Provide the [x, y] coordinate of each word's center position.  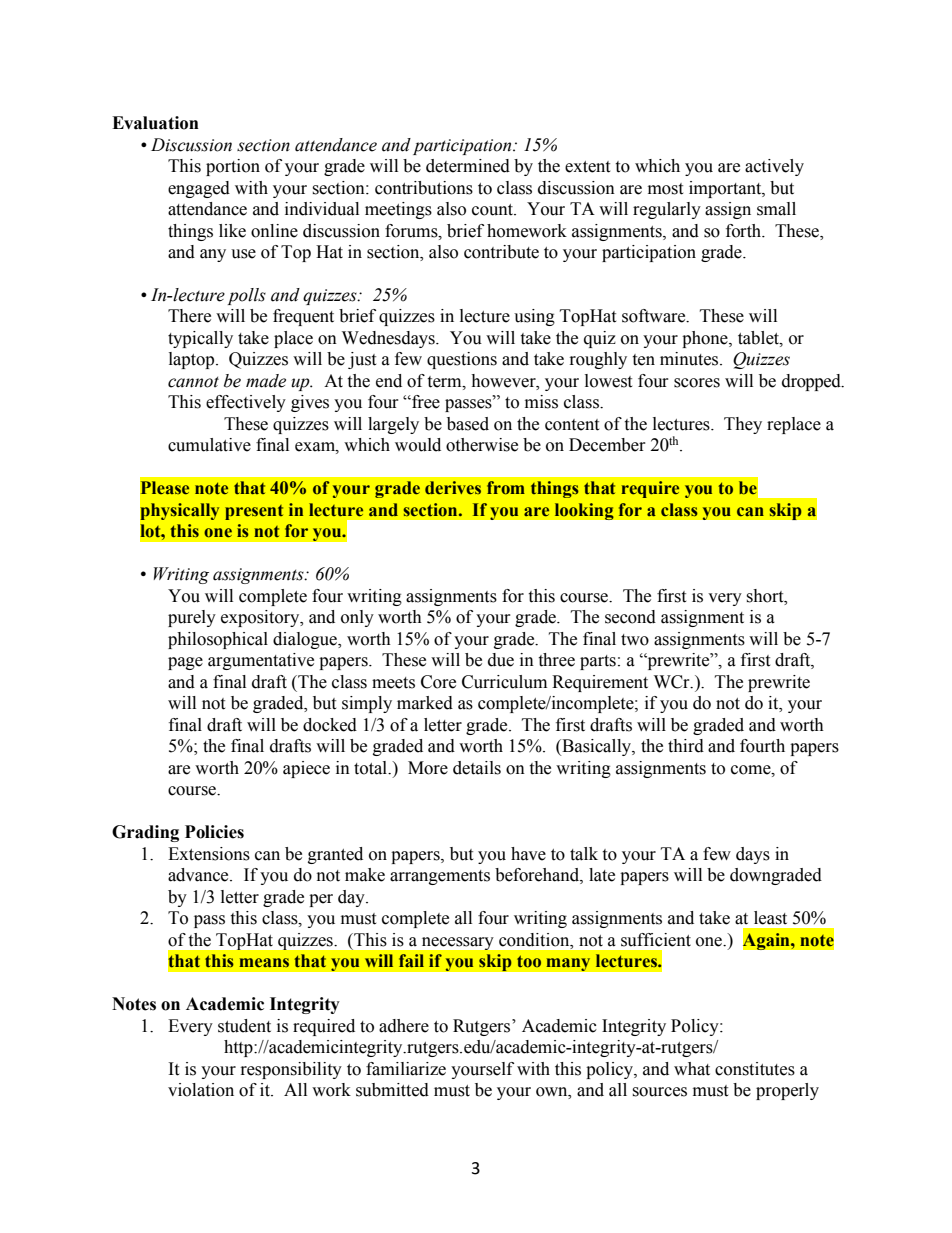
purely [192, 618]
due [501, 660]
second [630, 617]
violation [201, 1090]
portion [233, 167]
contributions [424, 188]
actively [774, 167]
